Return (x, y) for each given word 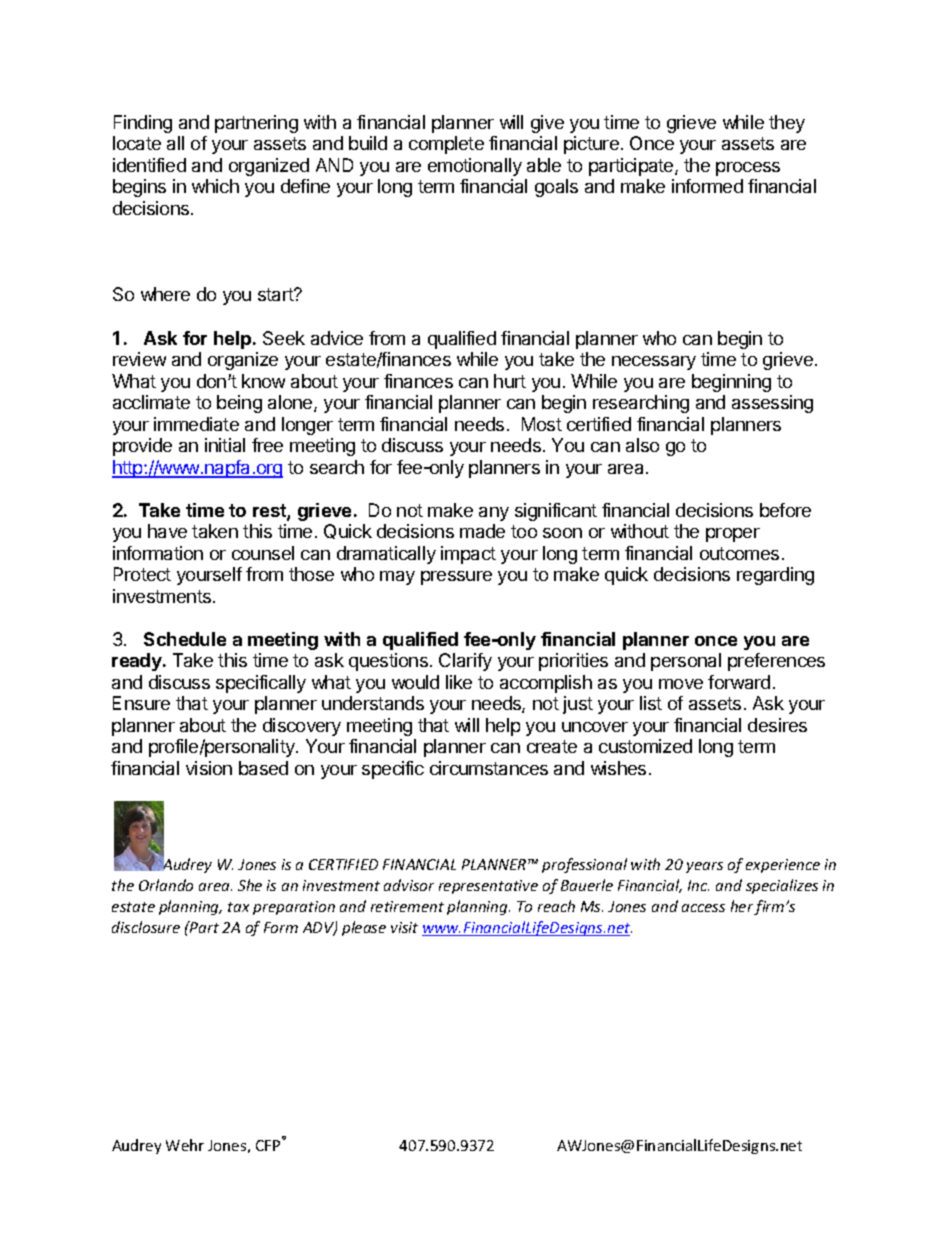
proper (733, 535)
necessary (654, 363)
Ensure (141, 703)
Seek (284, 338)
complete (446, 145)
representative (488, 887)
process (748, 169)
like (459, 682)
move (681, 684)
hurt (510, 381)
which (215, 186)
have (167, 531)
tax (238, 907)
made (482, 531)
